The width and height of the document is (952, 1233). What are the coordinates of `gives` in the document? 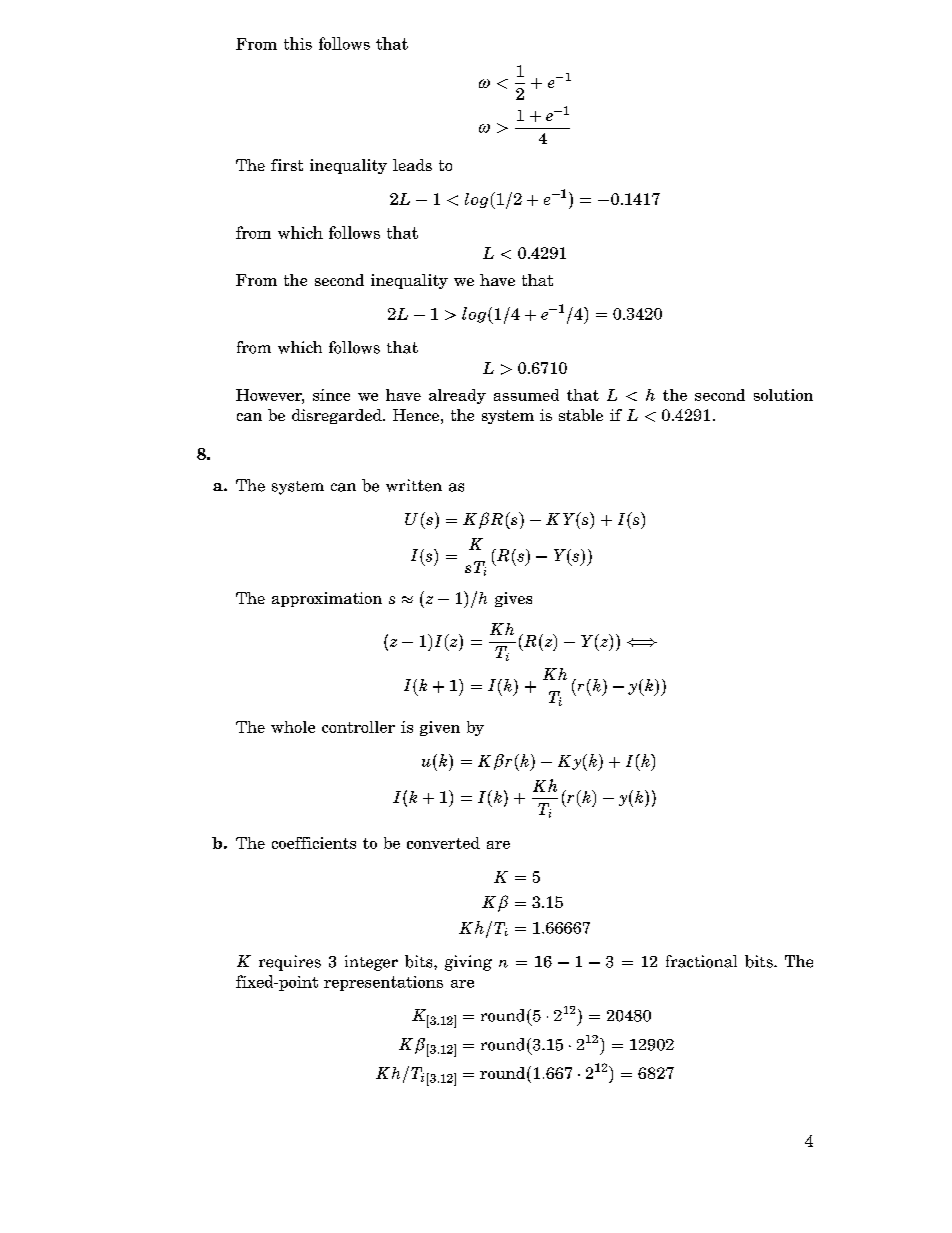 It's located at (513, 599).
